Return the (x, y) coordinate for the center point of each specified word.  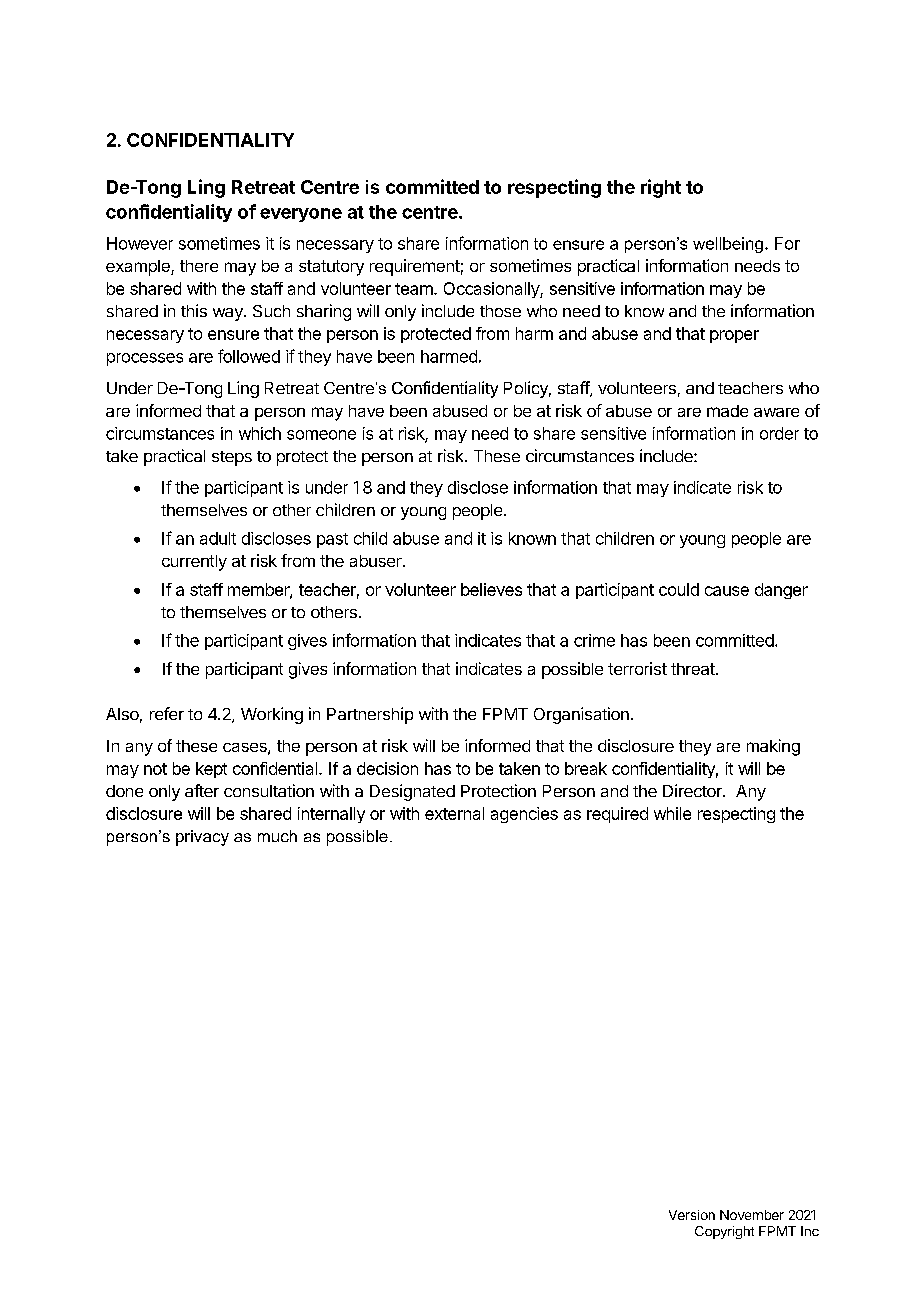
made (727, 411)
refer (167, 713)
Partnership (370, 715)
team (415, 289)
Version (692, 1215)
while (672, 813)
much (277, 836)
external (454, 813)
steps (232, 458)
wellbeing (728, 245)
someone (321, 435)
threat (694, 669)
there (199, 266)
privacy (202, 838)
